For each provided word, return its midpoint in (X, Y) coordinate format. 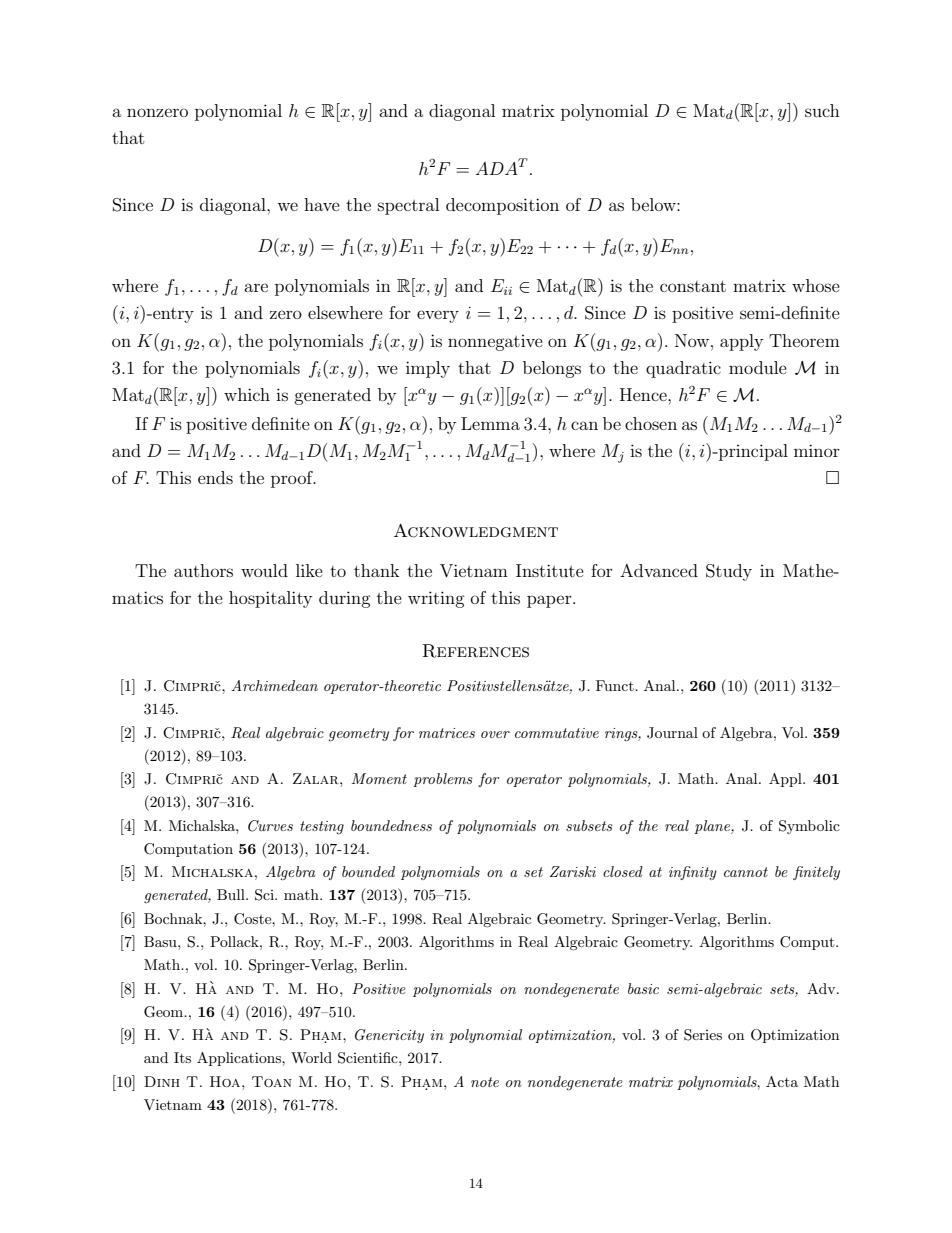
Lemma (490, 423)
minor (817, 450)
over (495, 734)
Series (703, 1035)
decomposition (502, 206)
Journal (672, 733)
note (485, 1082)
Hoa (226, 1081)
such (822, 110)
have (322, 204)
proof (293, 479)
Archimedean (274, 685)
